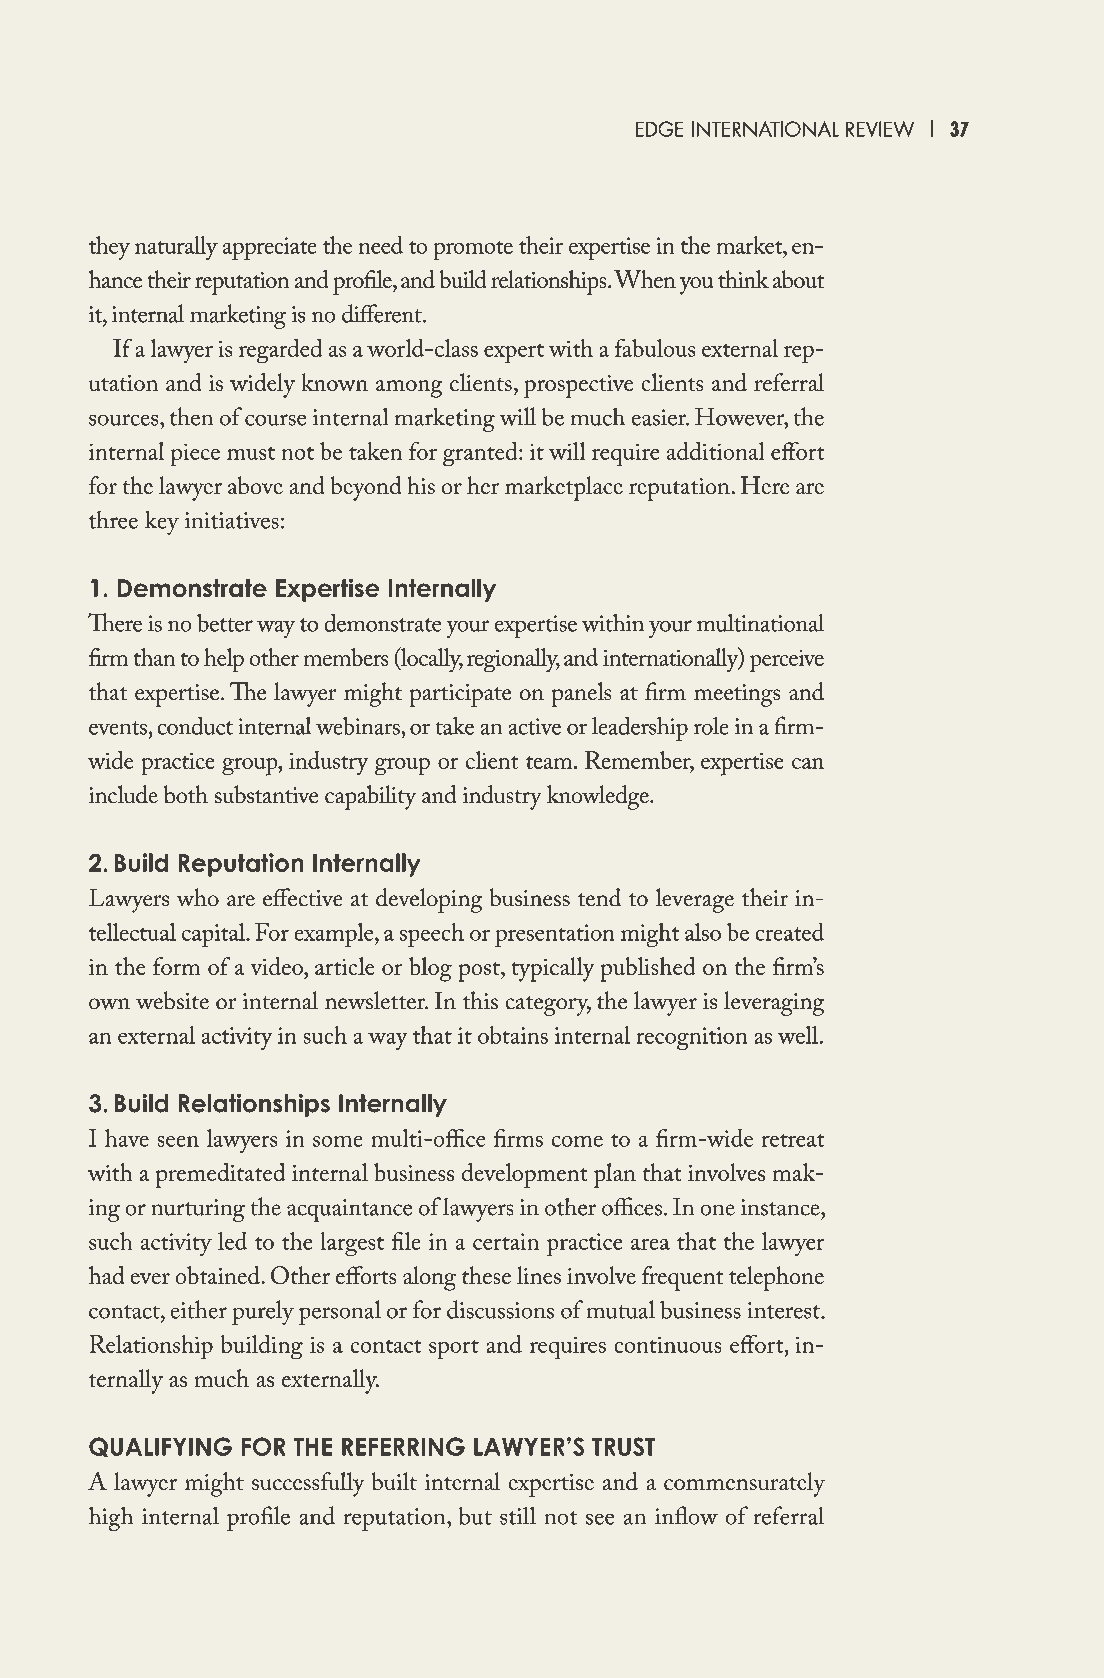 The width and height of the screenshot is (1104, 1678). Describe the element at coordinates (513, 1035) in the screenshot. I see `obtains` at that location.
